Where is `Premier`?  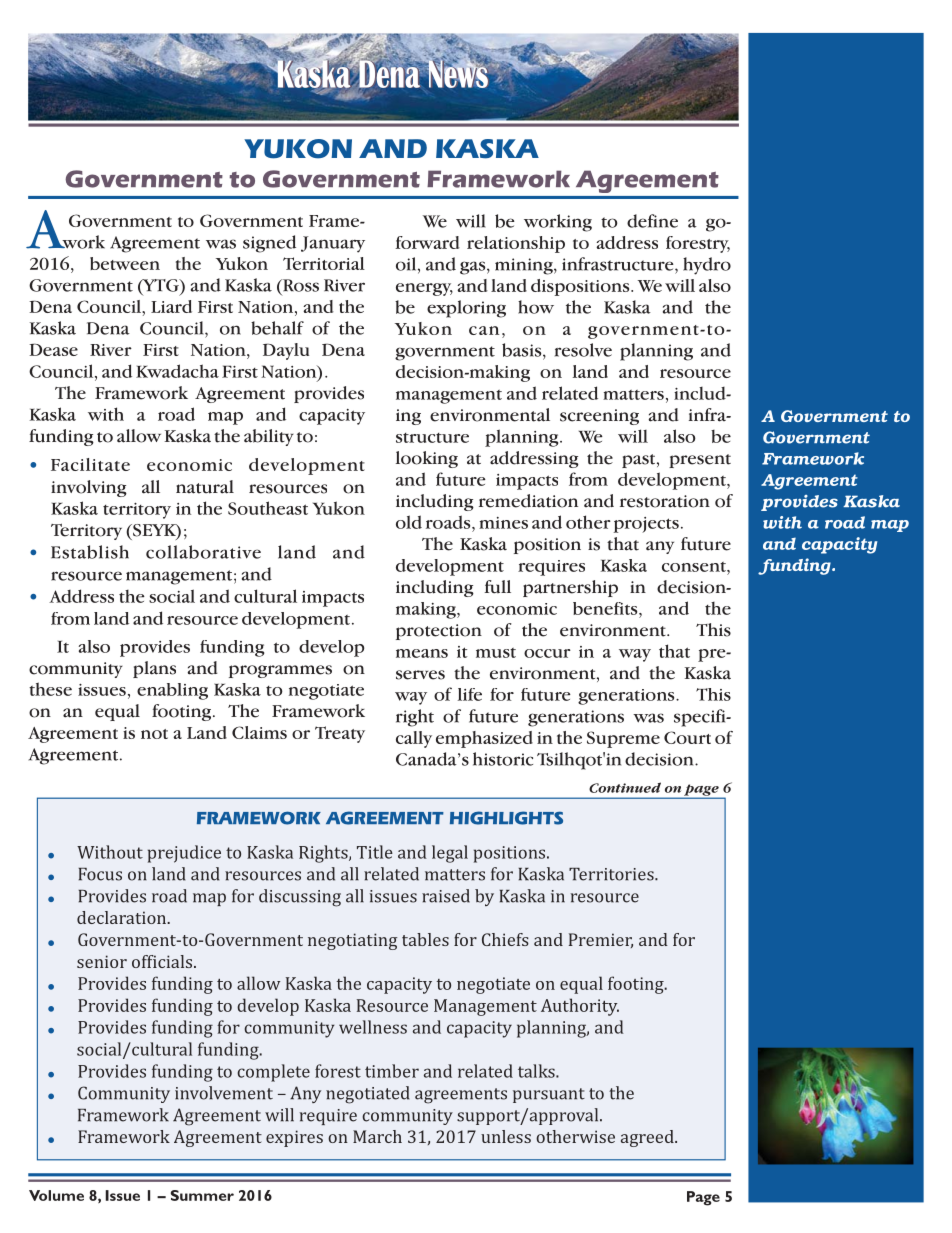
Premier is located at coordinates (601, 940).
